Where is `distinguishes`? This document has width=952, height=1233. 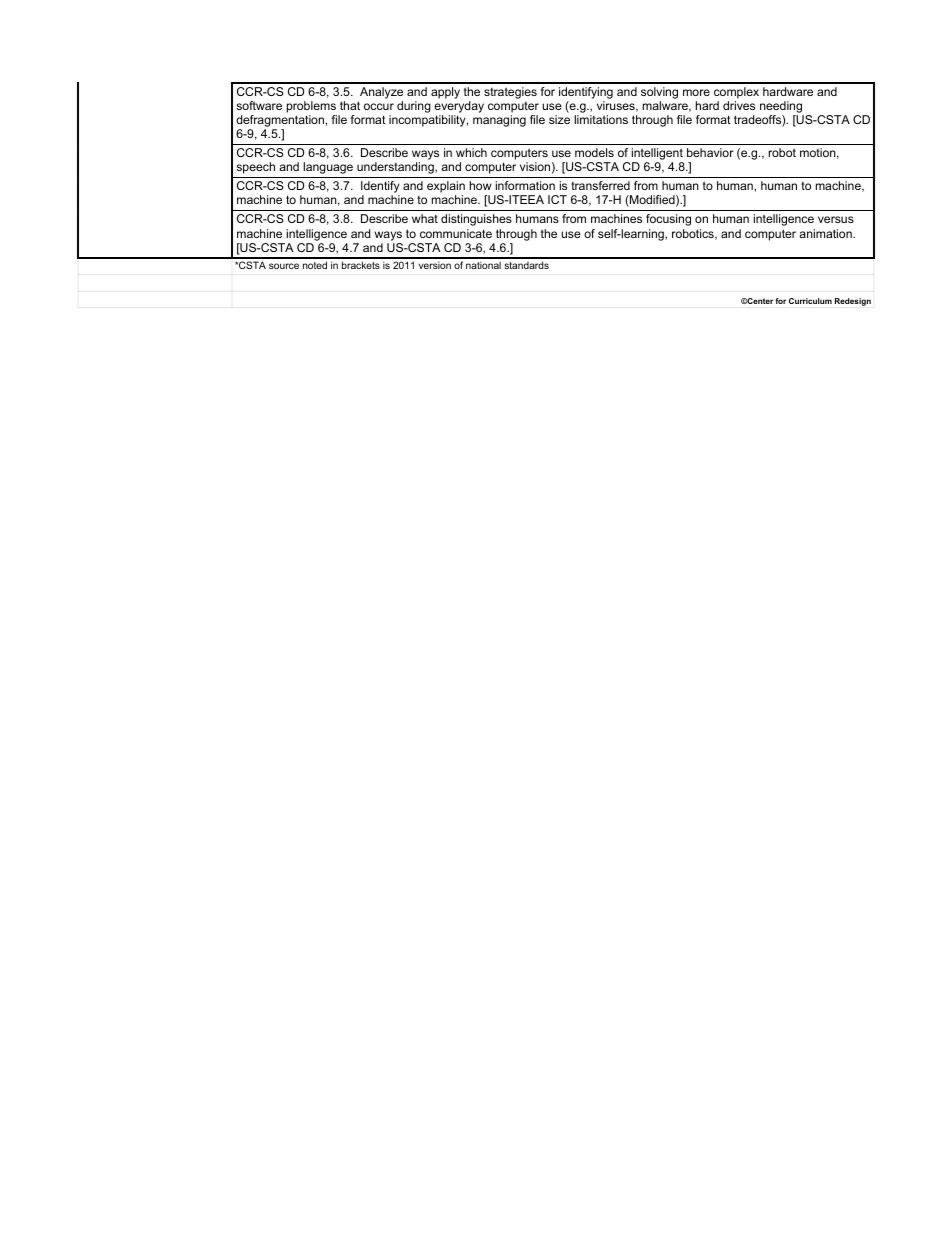 distinguishes is located at coordinates (476, 220).
